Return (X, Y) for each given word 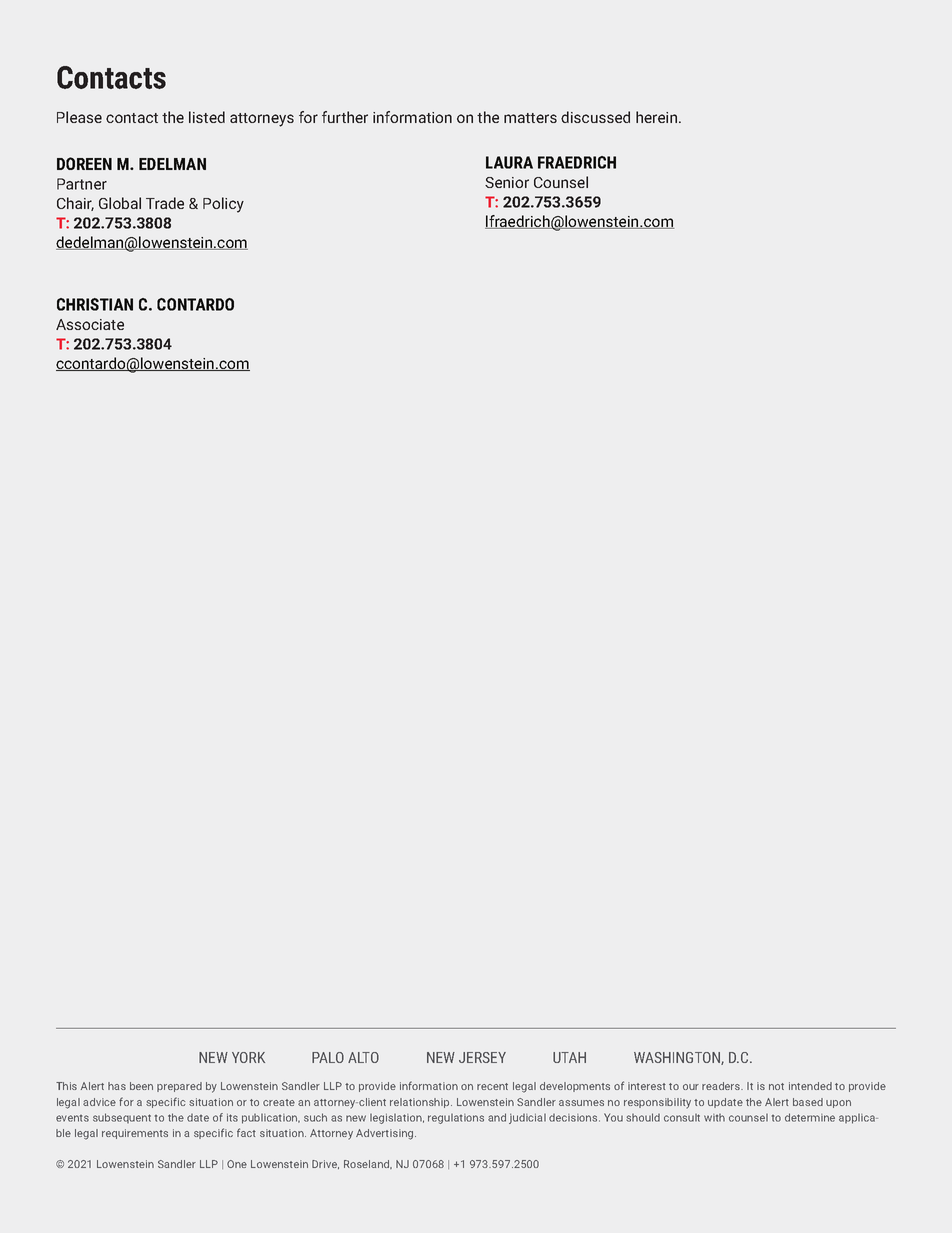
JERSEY (482, 1057)
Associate (90, 324)
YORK (248, 1057)
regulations (456, 1119)
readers (722, 1086)
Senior (507, 182)
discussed (595, 117)
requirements (135, 1134)
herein (658, 117)
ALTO (363, 1057)
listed (207, 117)
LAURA (509, 162)
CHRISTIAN (95, 304)
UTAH (569, 1057)
